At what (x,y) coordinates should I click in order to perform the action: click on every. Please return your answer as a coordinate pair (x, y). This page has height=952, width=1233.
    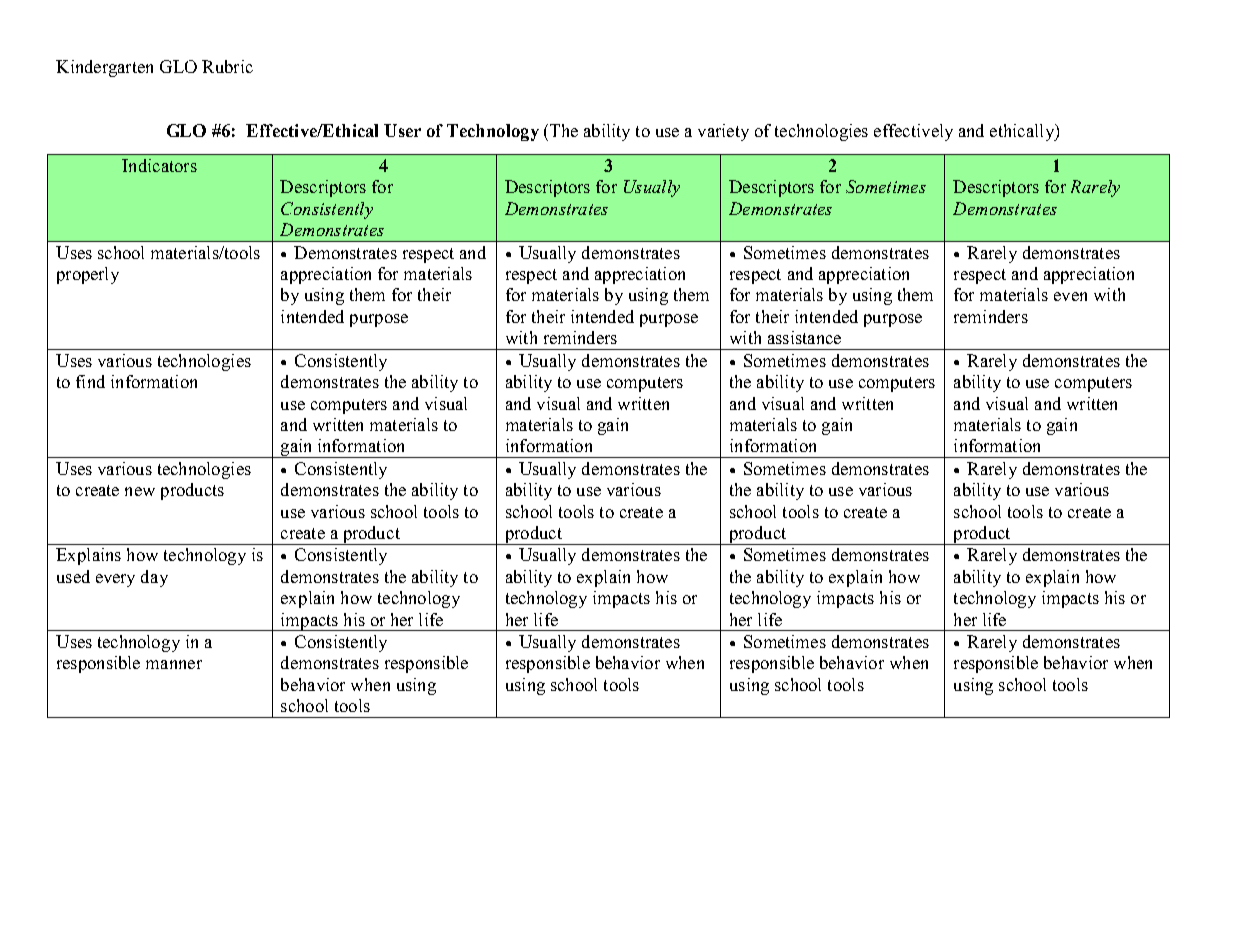
    Looking at the image, I should click on (115, 580).
